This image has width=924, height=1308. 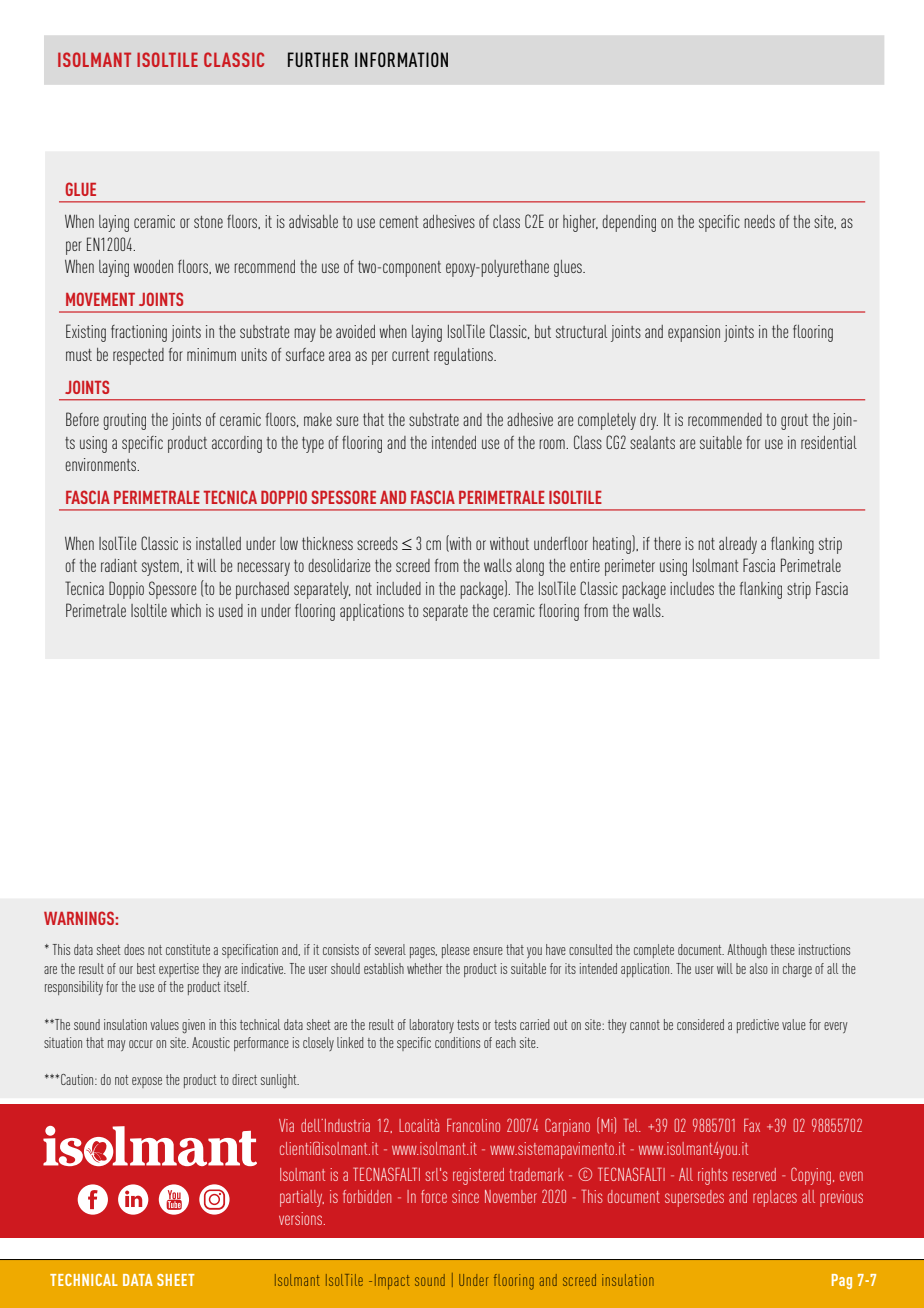 What do you see at coordinates (456, 951) in the image?
I see `please` at bounding box center [456, 951].
